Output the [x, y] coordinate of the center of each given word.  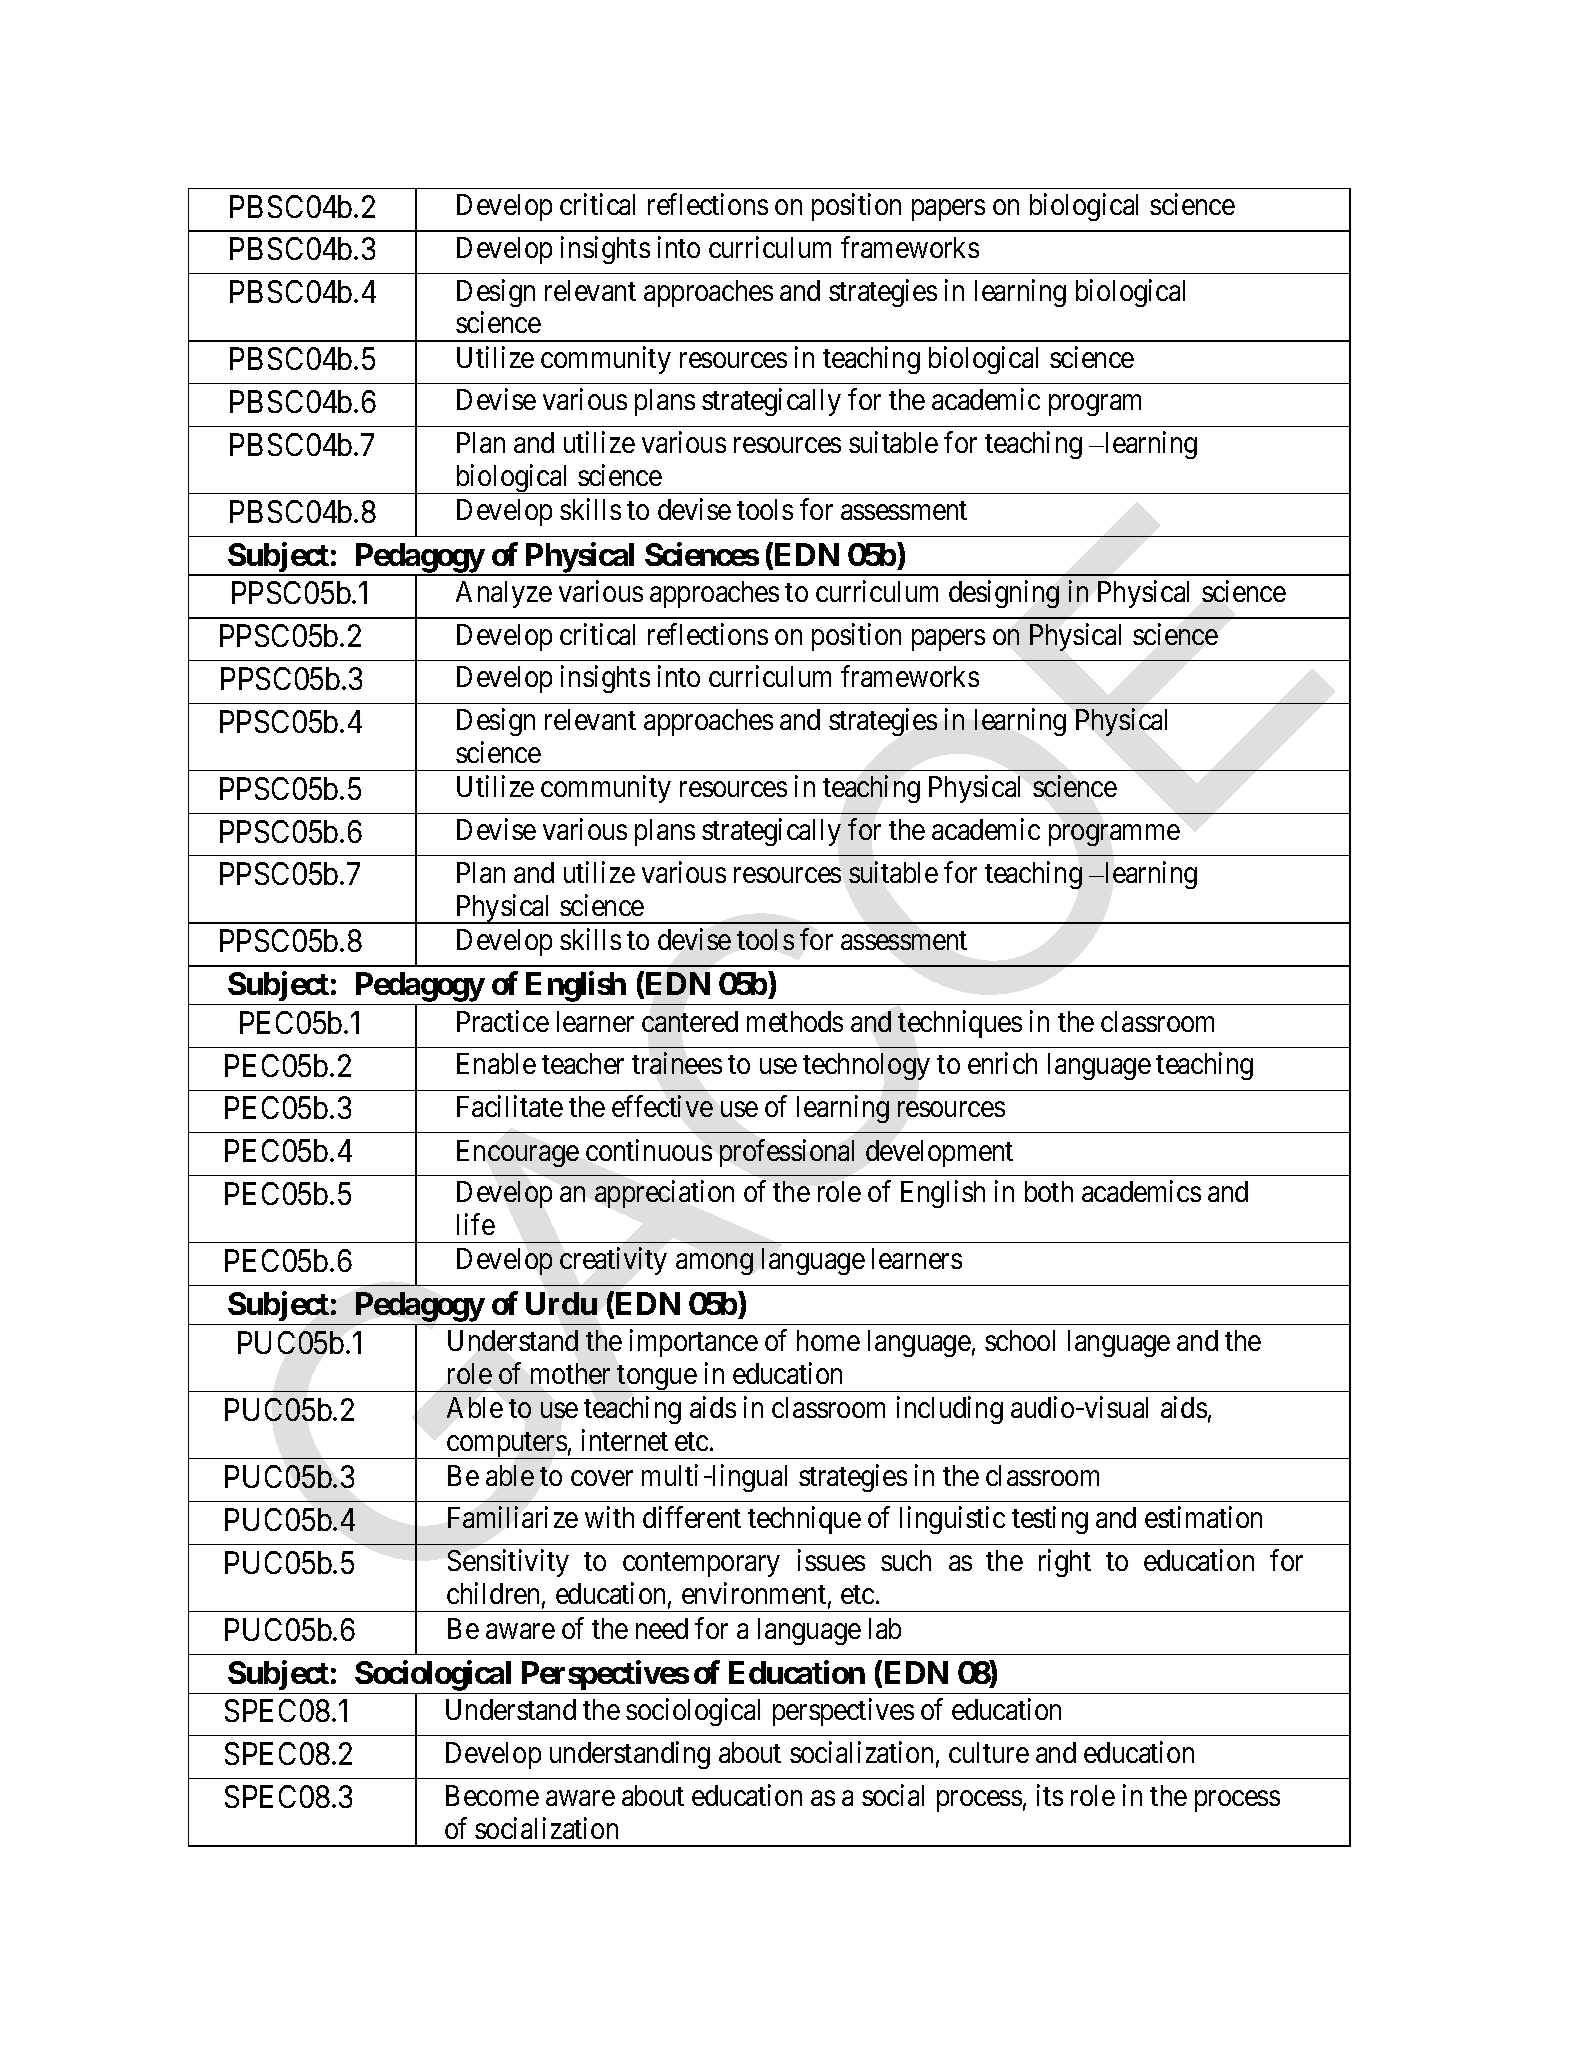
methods [795, 1021]
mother [570, 1373]
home [828, 1340]
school [1020, 1340]
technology [866, 1066]
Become [492, 1795]
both [1049, 1191]
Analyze [504, 594]
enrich [1002, 1063]
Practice [503, 1021]
